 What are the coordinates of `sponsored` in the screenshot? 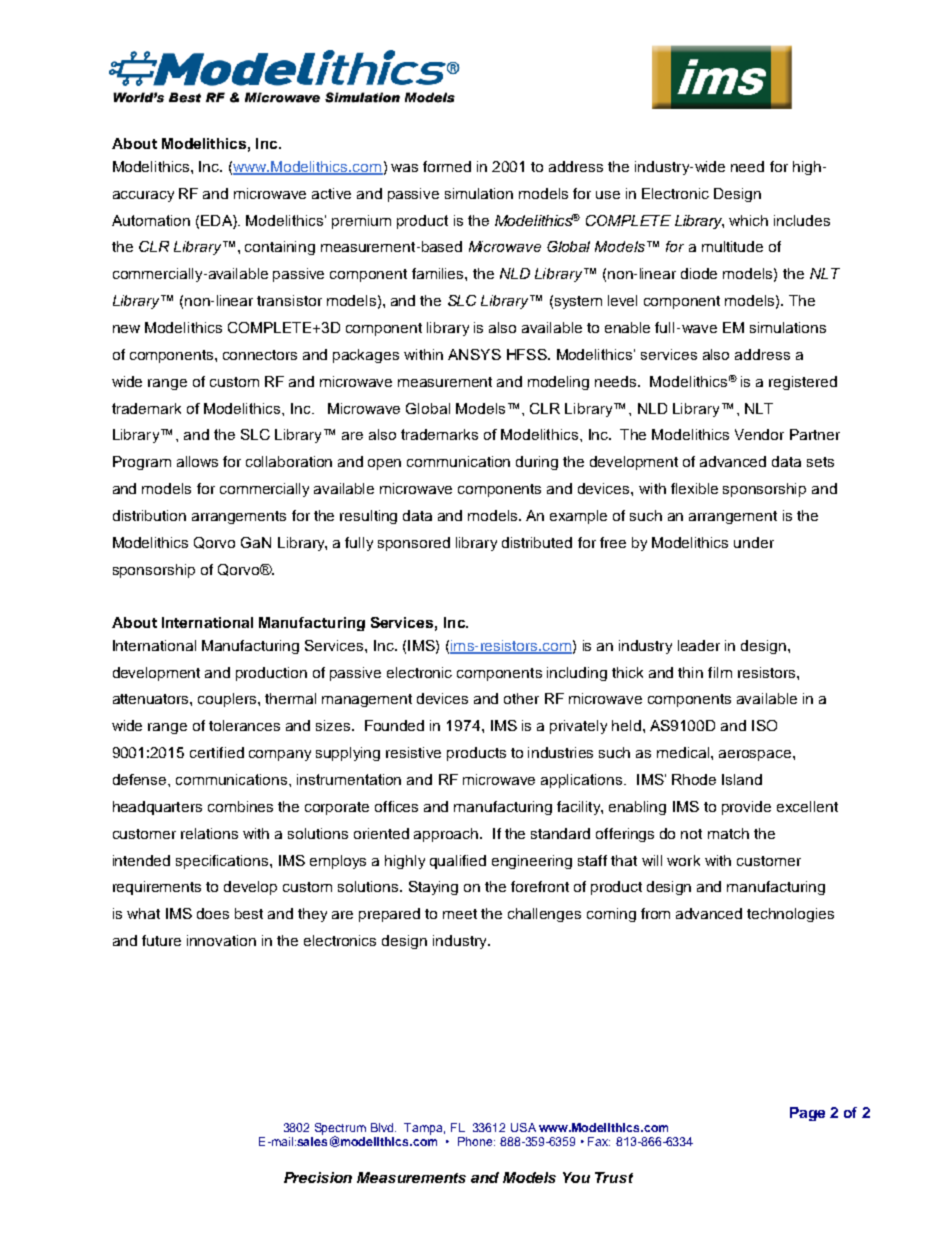 It's located at (414, 544).
